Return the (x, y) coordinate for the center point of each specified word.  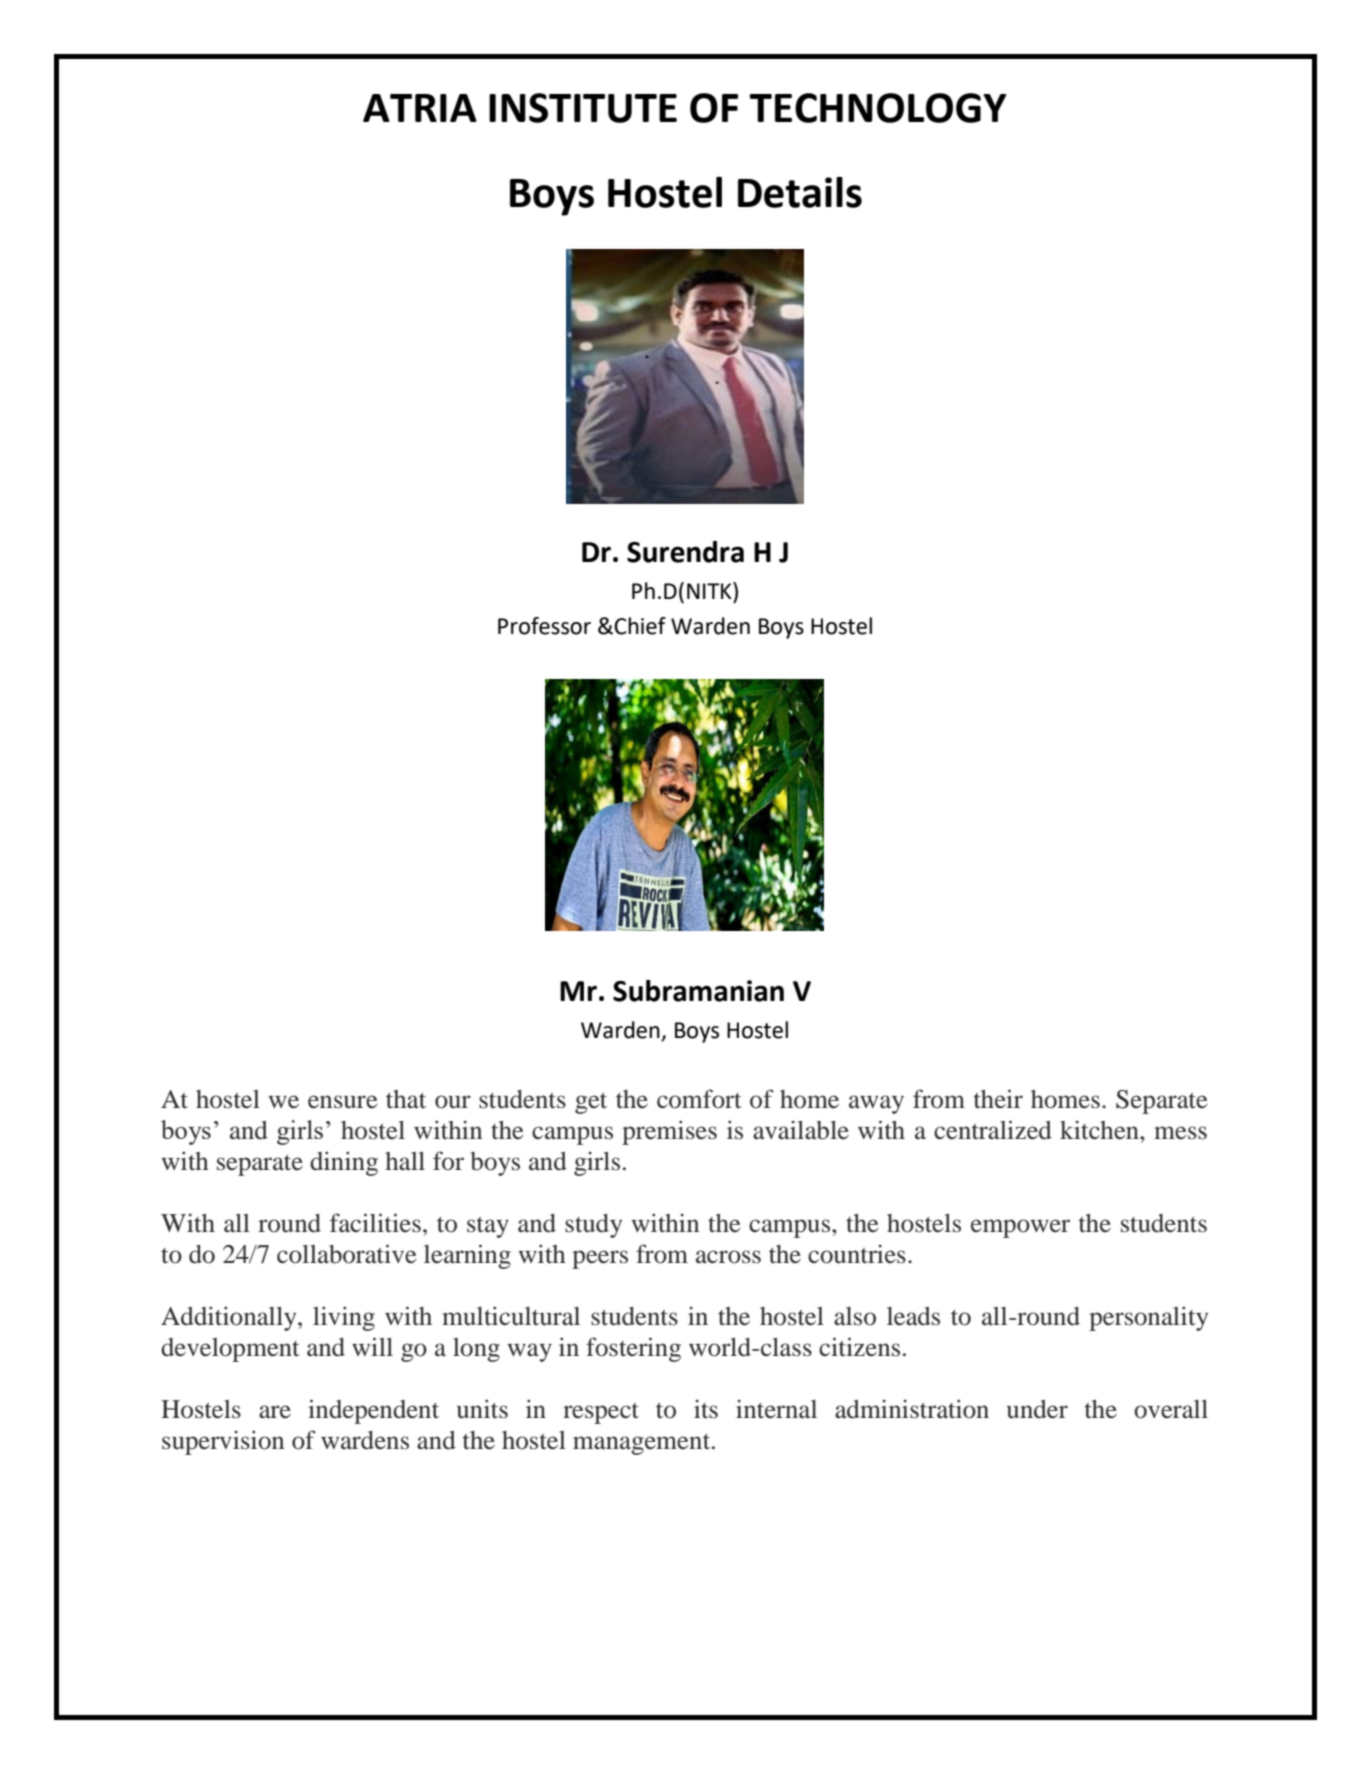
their (998, 1099)
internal (776, 1409)
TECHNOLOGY (878, 108)
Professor (544, 626)
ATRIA (420, 108)
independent (373, 1411)
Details (800, 192)
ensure (342, 1102)
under (1037, 1409)
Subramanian (698, 991)
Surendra (685, 552)
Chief (640, 626)
